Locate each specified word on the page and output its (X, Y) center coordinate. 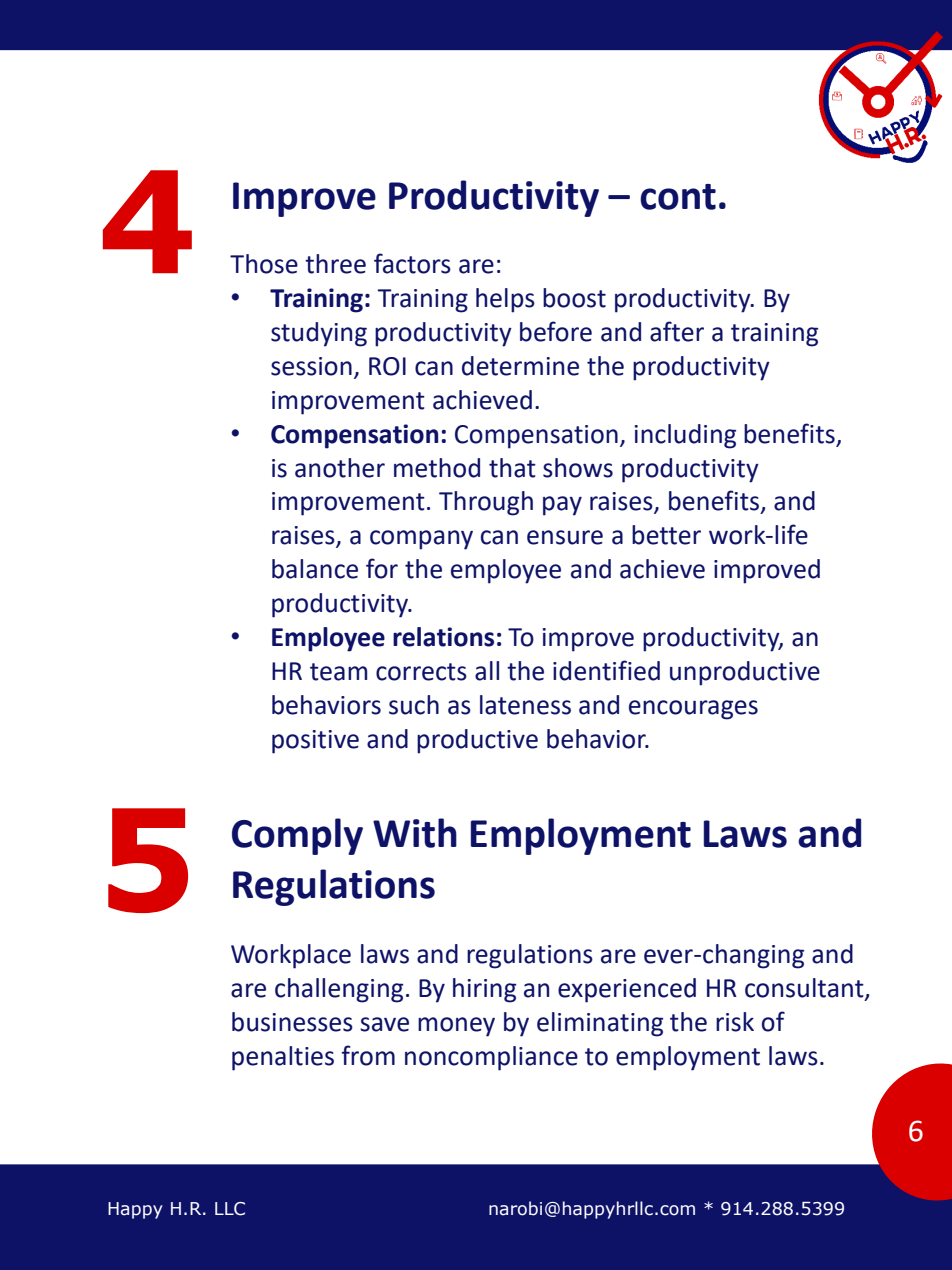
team (338, 672)
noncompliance (491, 1058)
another (340, 468)
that (512, 468)
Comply (297, 836)
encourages (693, 710)
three (335, 264)
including (685, 436)
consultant (805, 988)
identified (606, 670)
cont (678, 197)
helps (505, 300)
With (415, 833)
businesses (292, 1022)
